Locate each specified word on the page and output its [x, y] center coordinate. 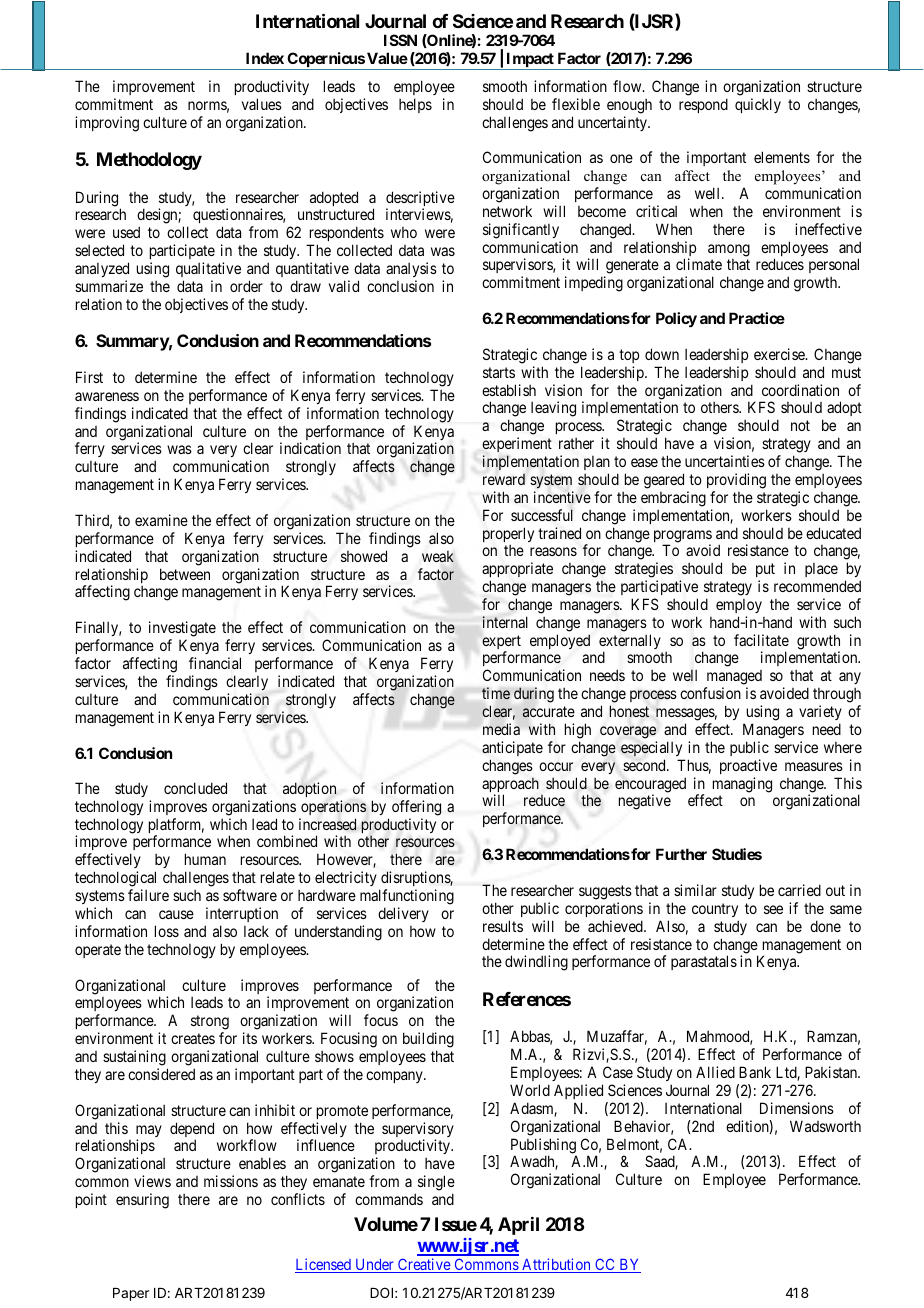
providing [736, 481]
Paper [131, 1294]
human [205, 859]
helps [415, 105]
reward [504, 479]
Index [265, 58]
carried [799, 890]
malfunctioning [407, 898]
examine [161, 520]
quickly [758, 105]
